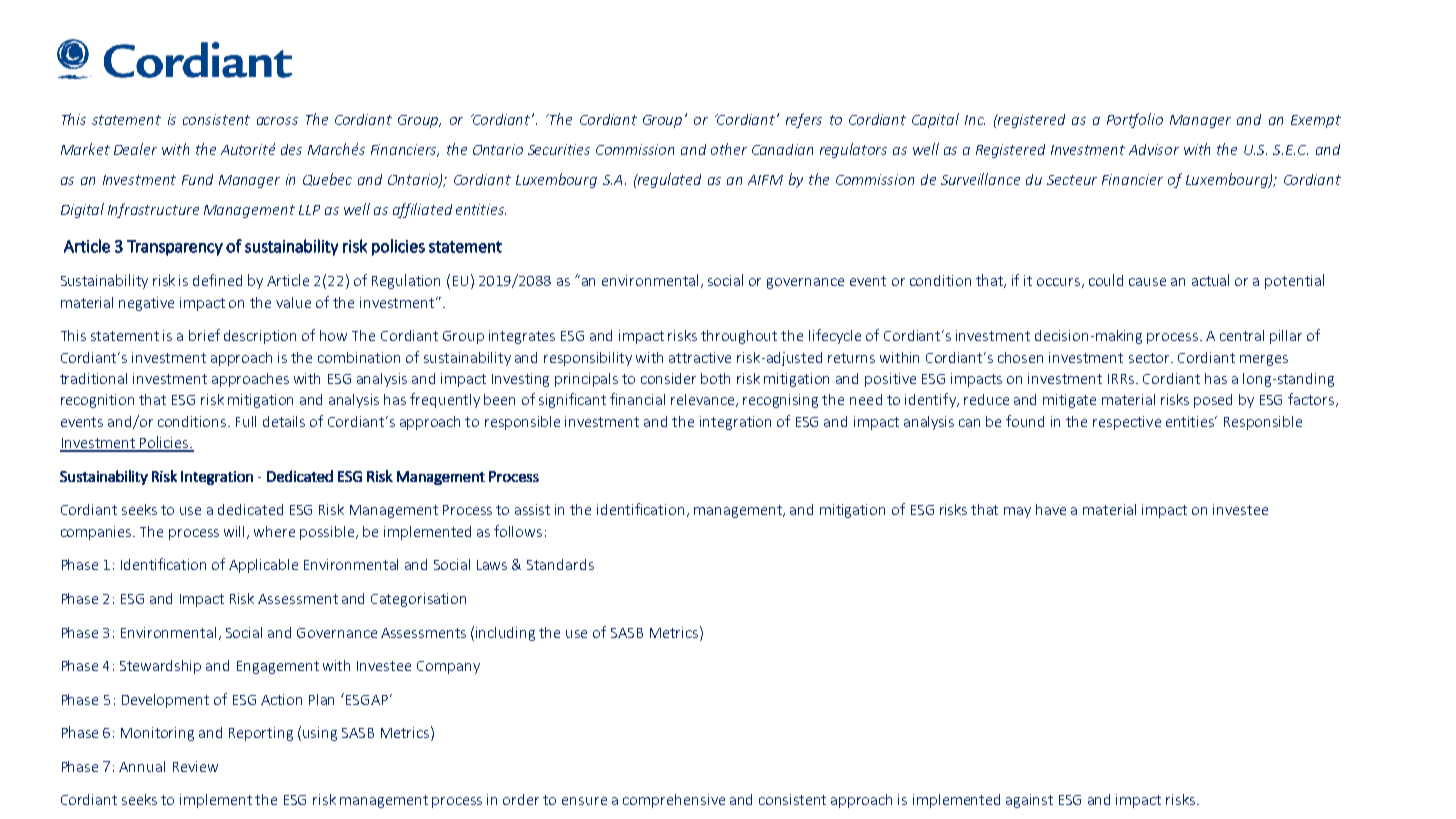  What do you see at coordinates (277, 121) in the screenshot?
I see `across` at bounding box center [277, 121].
